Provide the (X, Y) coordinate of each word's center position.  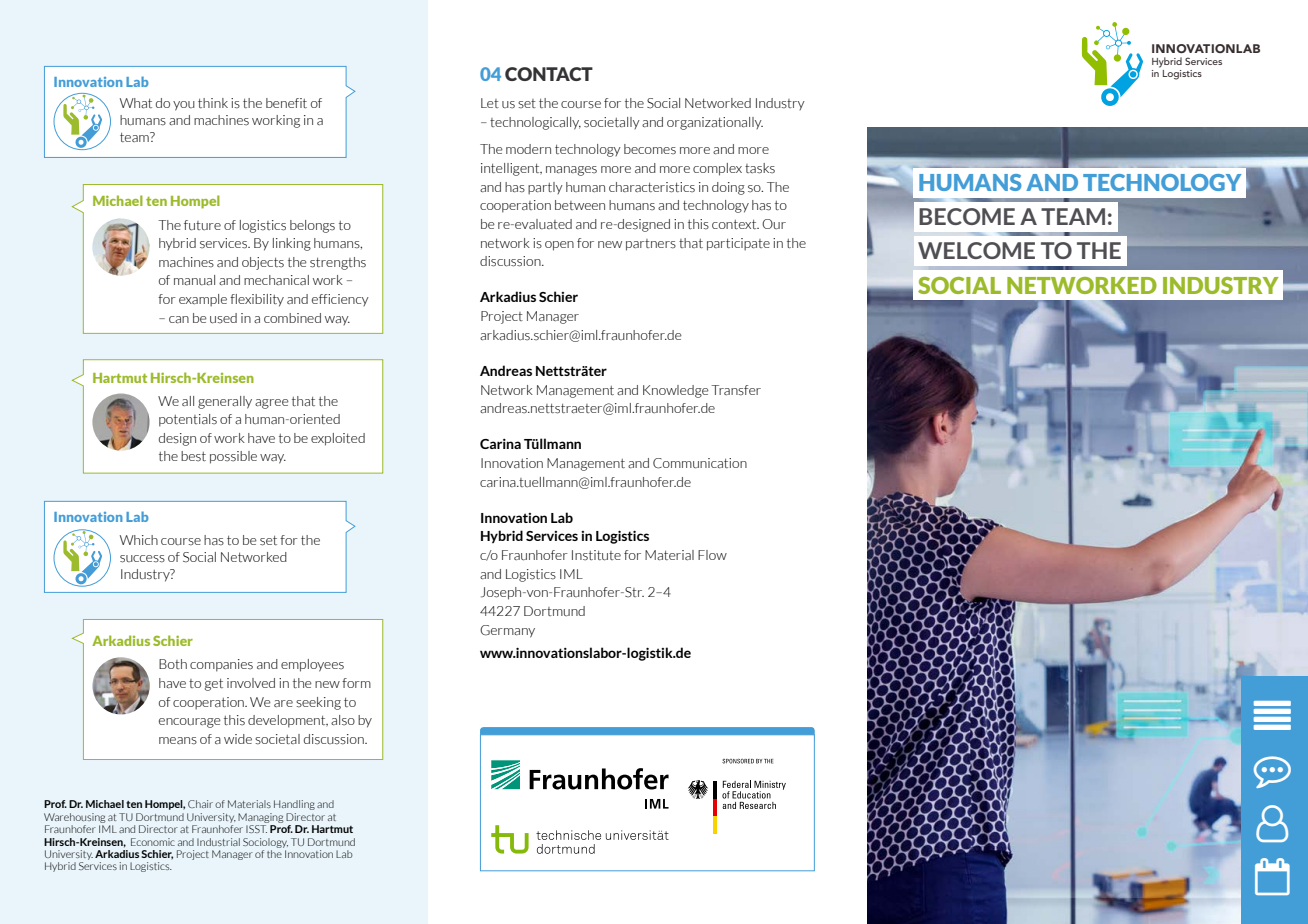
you (184, 106)
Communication (700, 463)
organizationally (715, 123)
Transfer (736, 390)
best (193, 456)
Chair (200, 804)
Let (490, 103)
